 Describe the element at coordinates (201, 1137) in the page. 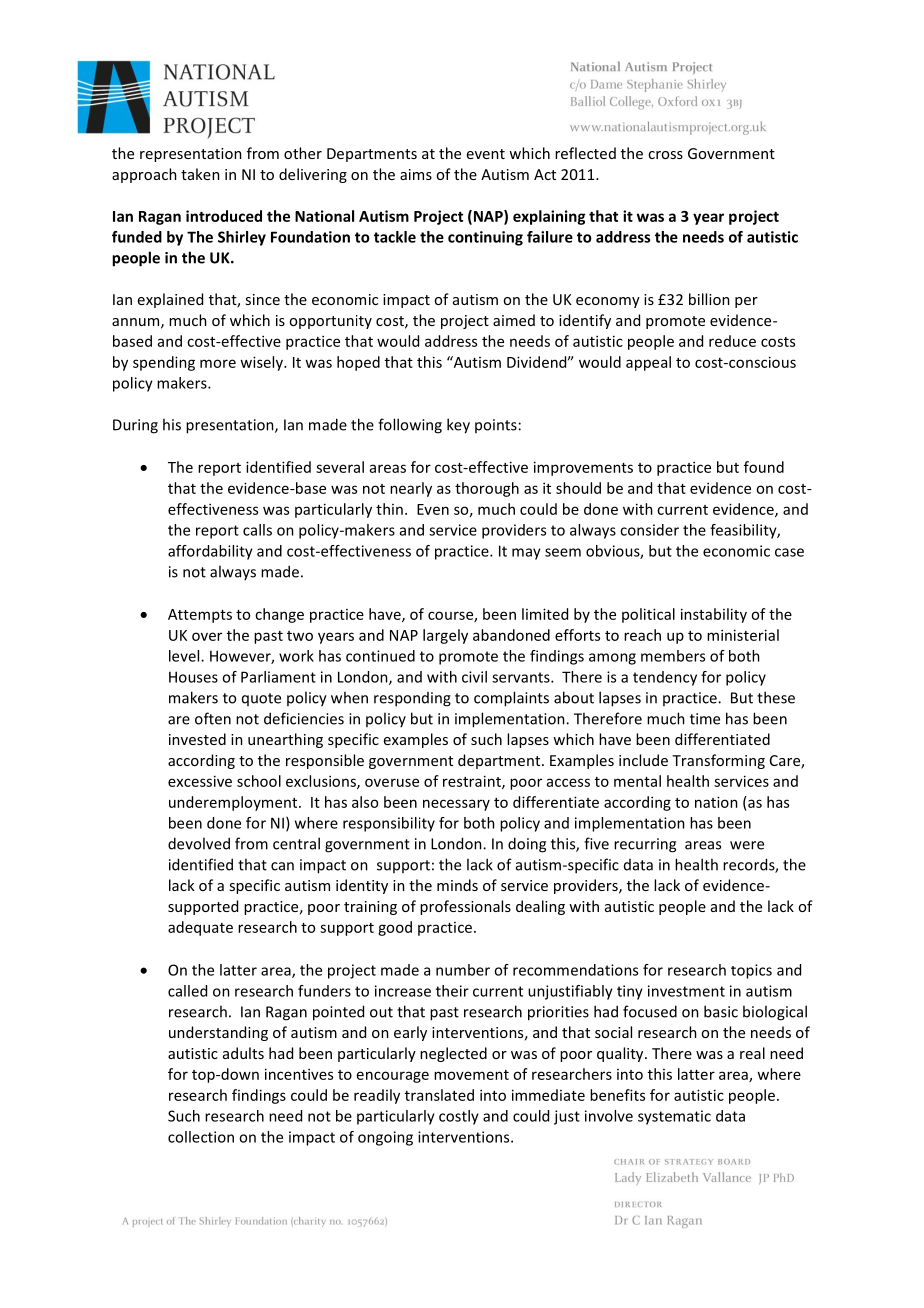

I see `collection` at that location.
